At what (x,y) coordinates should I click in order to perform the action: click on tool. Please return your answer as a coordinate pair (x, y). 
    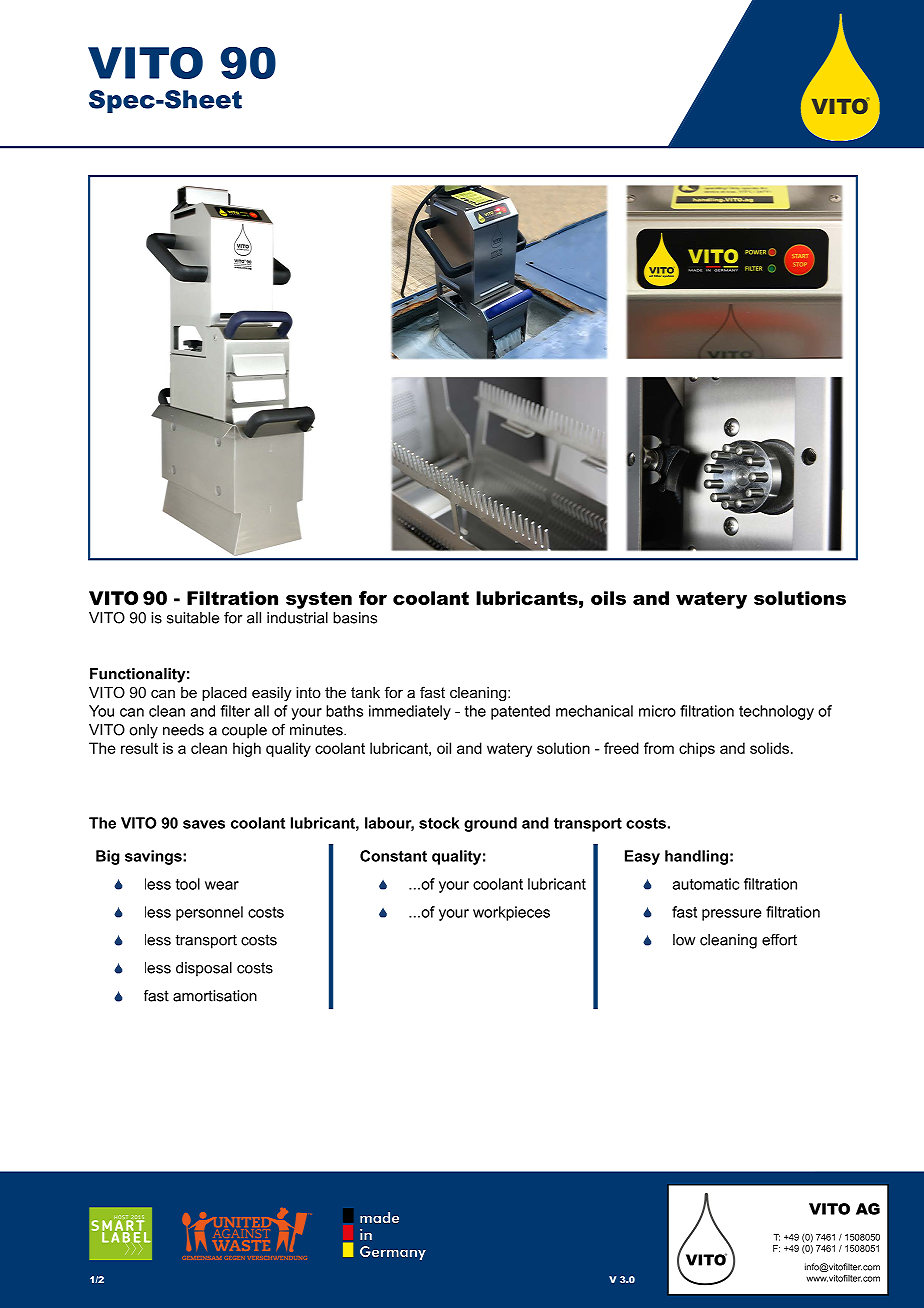
    Looking at the image, I should click on (188, 884).
